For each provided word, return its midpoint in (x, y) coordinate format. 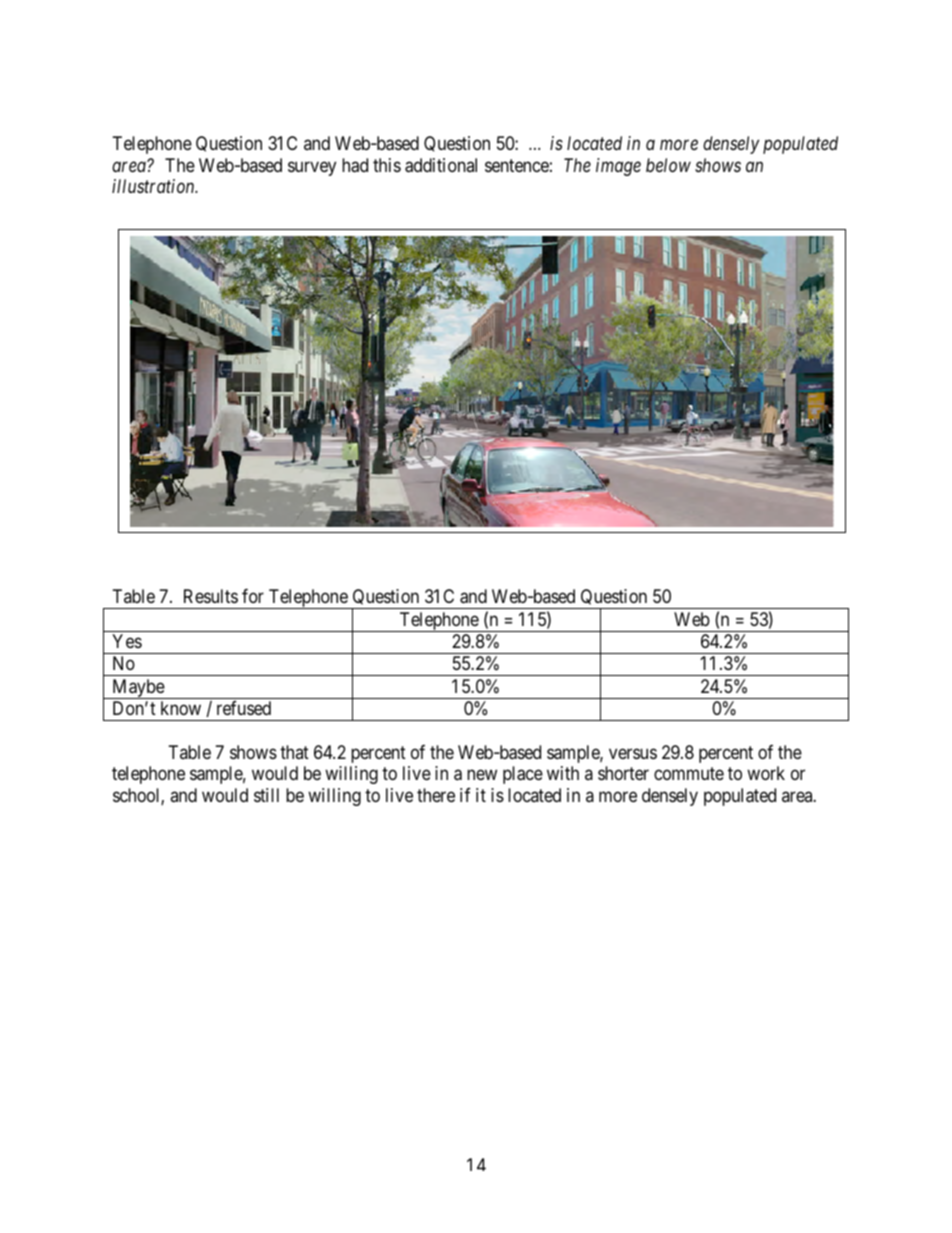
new (482, 775)
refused (244, 708)
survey (312, 168)
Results (211, 596)
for (253, 596)
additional (441, 165)
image (618, 167)
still (266, 795)
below (668, 165)
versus (633, 753)
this (387, 165)
